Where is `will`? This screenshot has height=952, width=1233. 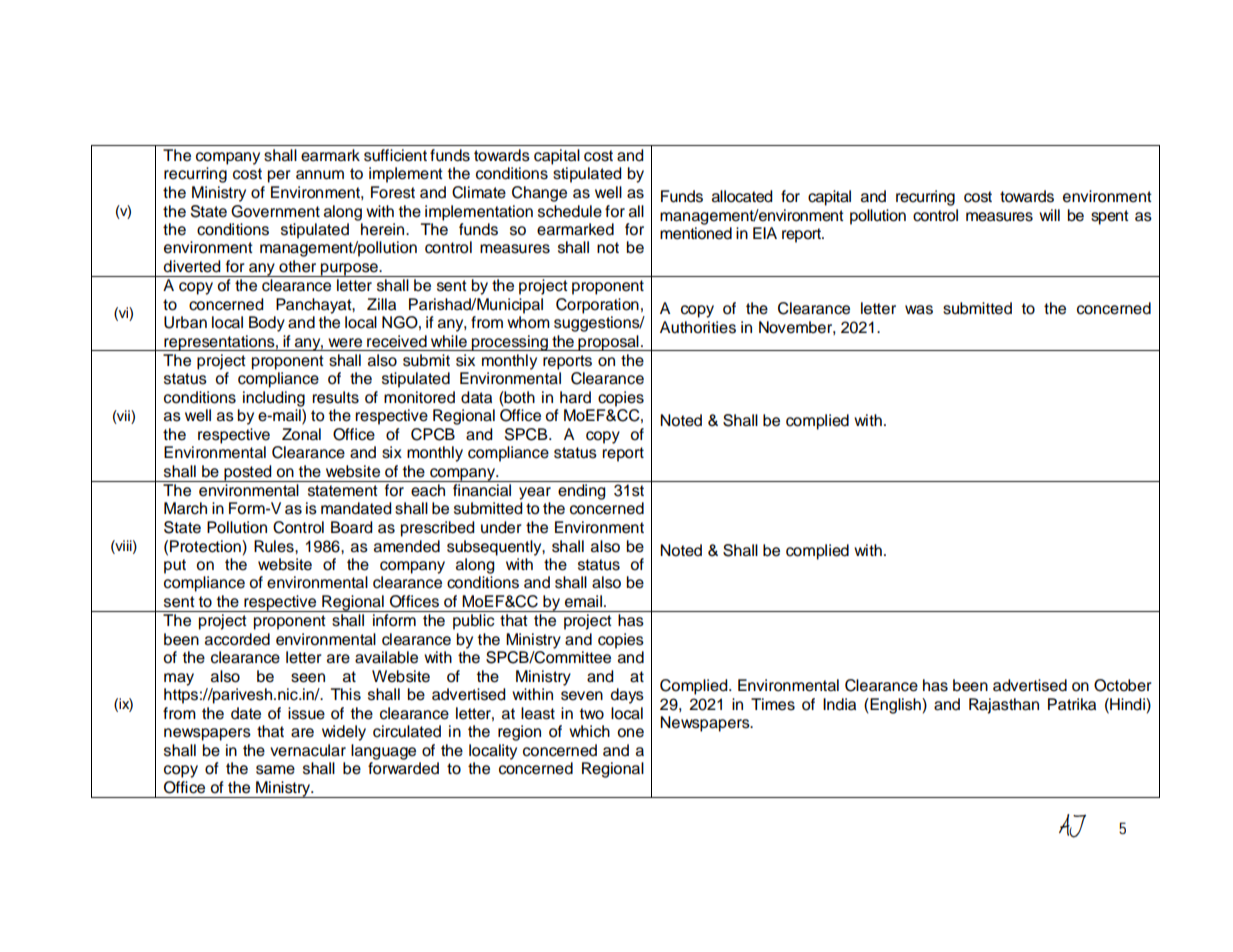 will is located at coordinates (1049, 215).
